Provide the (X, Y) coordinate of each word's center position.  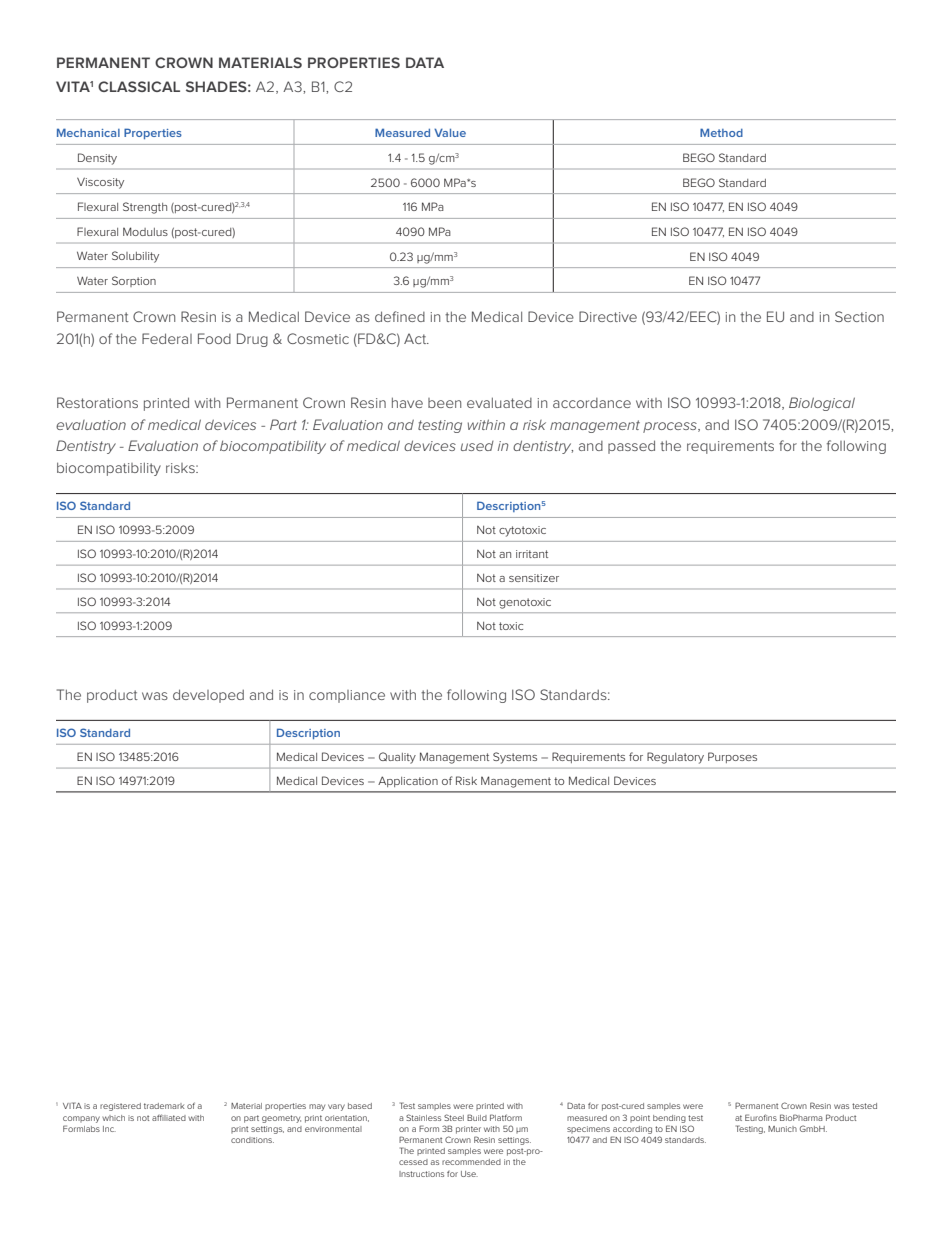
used (477, 446)
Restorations (97, 402)
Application (408, 781)
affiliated (169, 1117)
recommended (471, 1162)
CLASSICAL (139, 86)
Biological (822, 404)
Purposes (732, 757)
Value (450, 133)
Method (721, 132)
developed (208, 696)
